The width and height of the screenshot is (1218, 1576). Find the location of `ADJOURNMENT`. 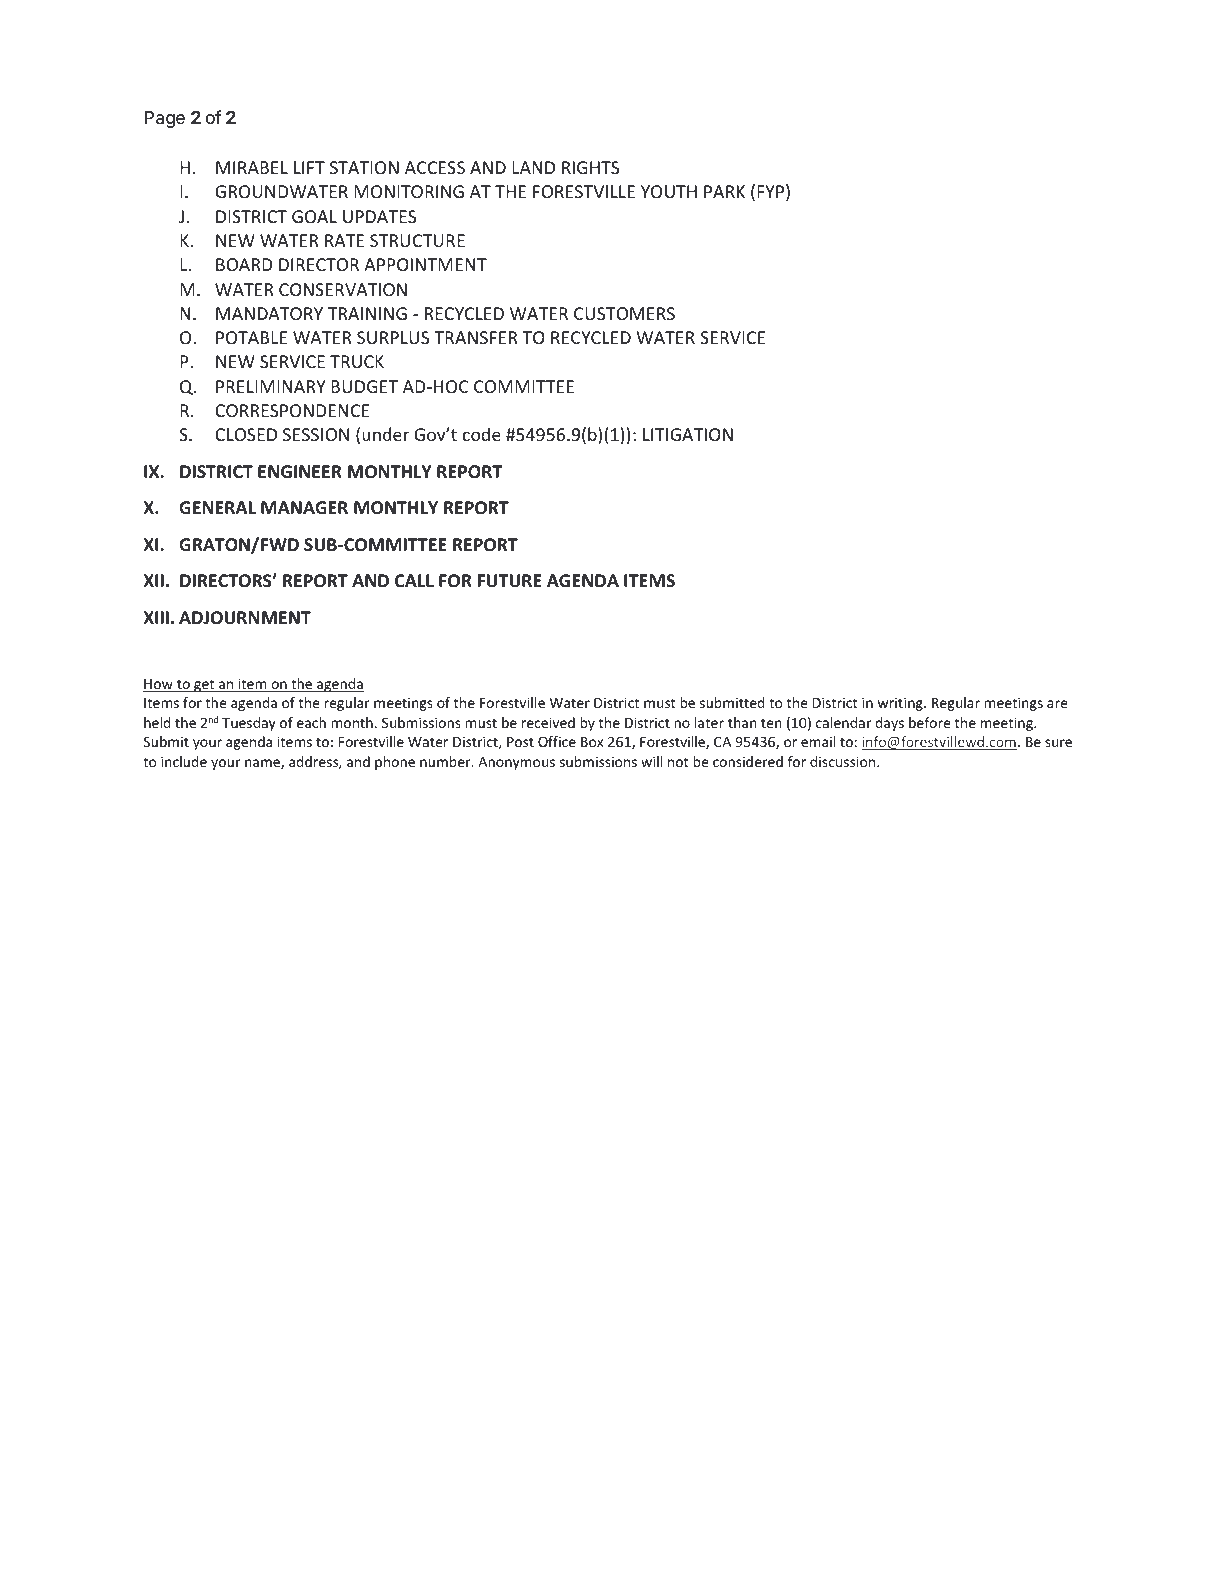

ADJOURNMENT is located at coordinates (245, 618).
